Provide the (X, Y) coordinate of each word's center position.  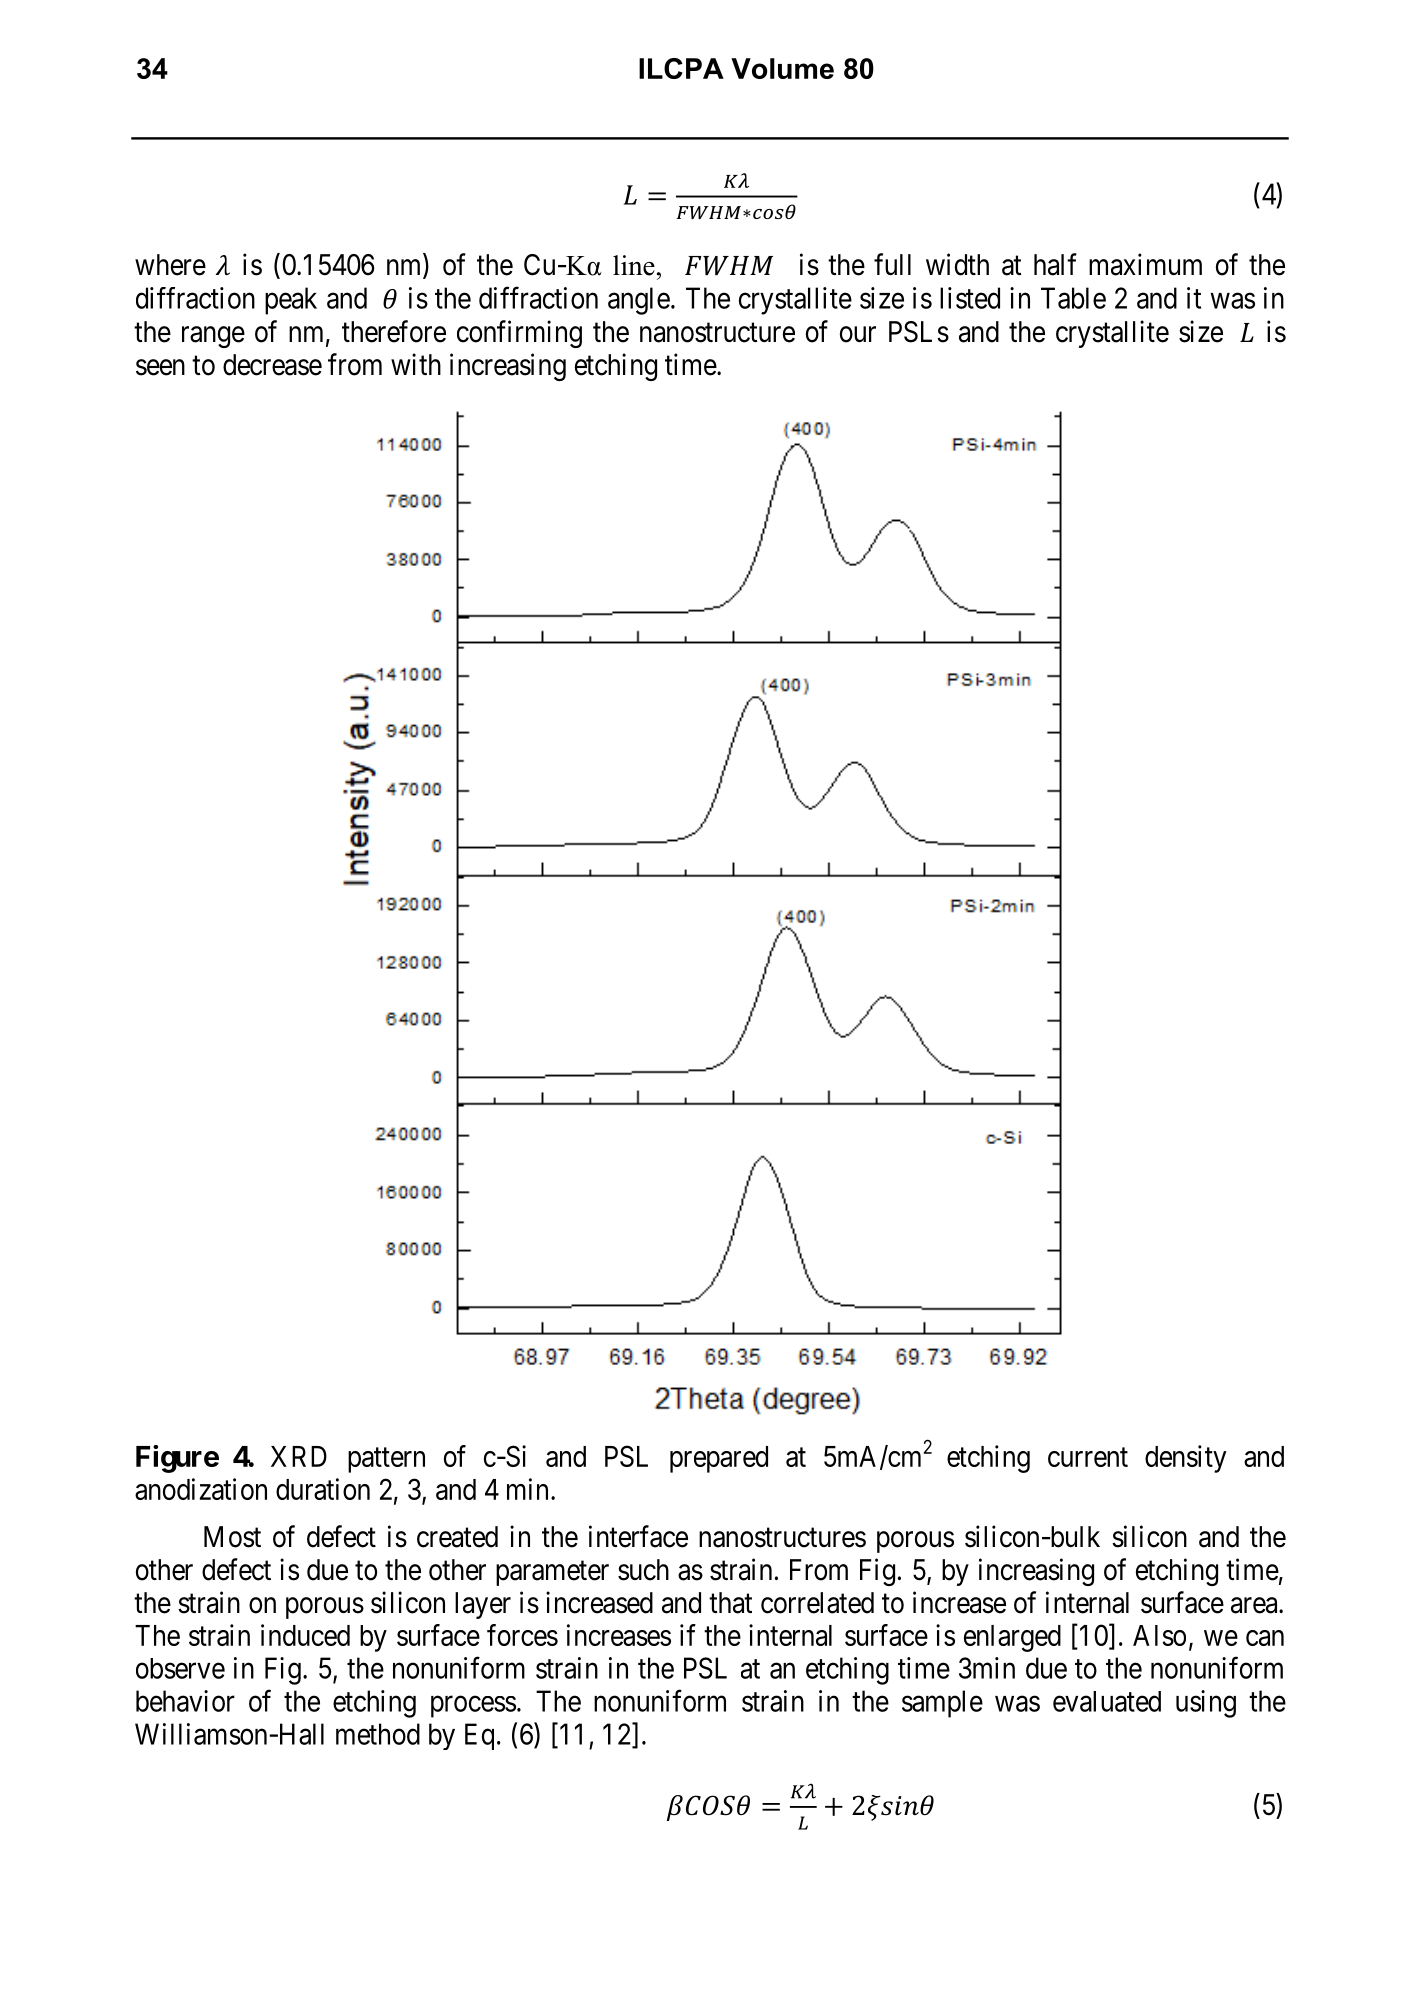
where (170, 265)
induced (305, 1635)
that (730, 1603)
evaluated (1107, 1701)
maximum (1145, 264)
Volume (782, 68)
